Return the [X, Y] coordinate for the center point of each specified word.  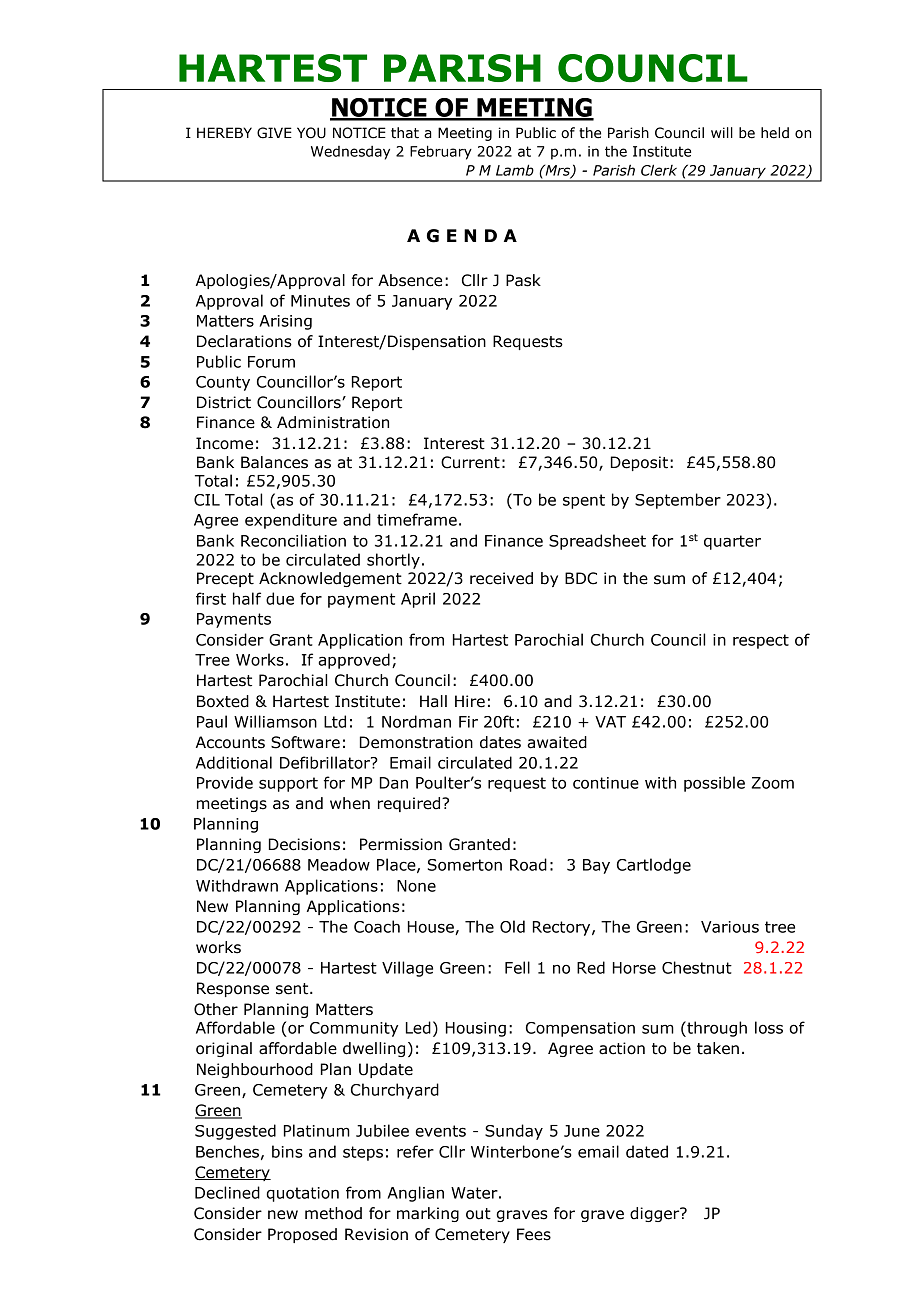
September [678, 501]
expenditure [291, 521]
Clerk [659, 170]
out [478, 1214]
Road [528, 864]
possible [714, 784]
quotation [302, 1194]
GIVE [274, 133]
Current [470, 462]
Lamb [515, 170]
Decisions [304, 844]
